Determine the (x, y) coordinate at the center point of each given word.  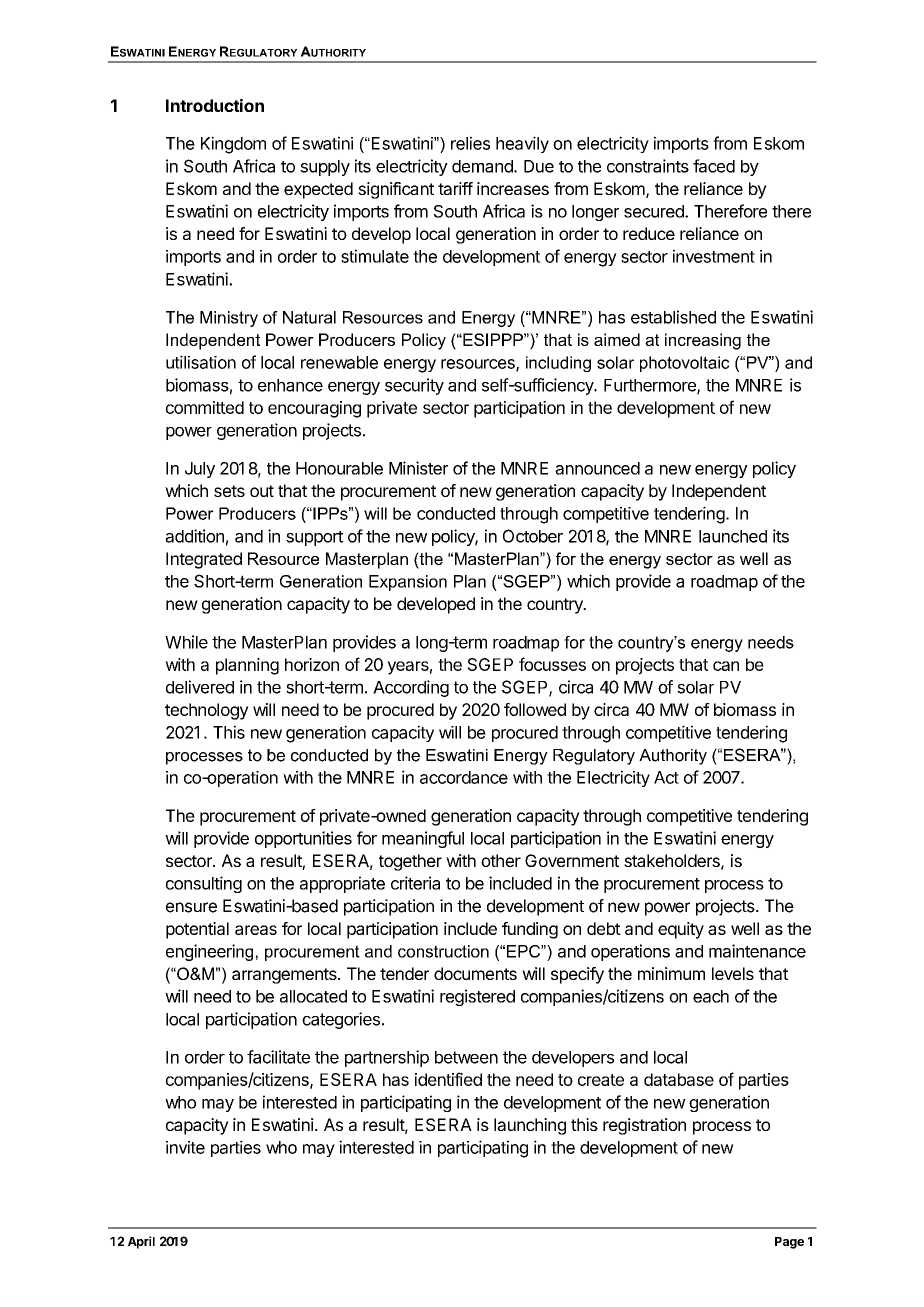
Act (666, 777)
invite (185, 1147)
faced (714, 166)
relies (470, 143)
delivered (200, 687)
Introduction (215, 105)
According (411, 688)
